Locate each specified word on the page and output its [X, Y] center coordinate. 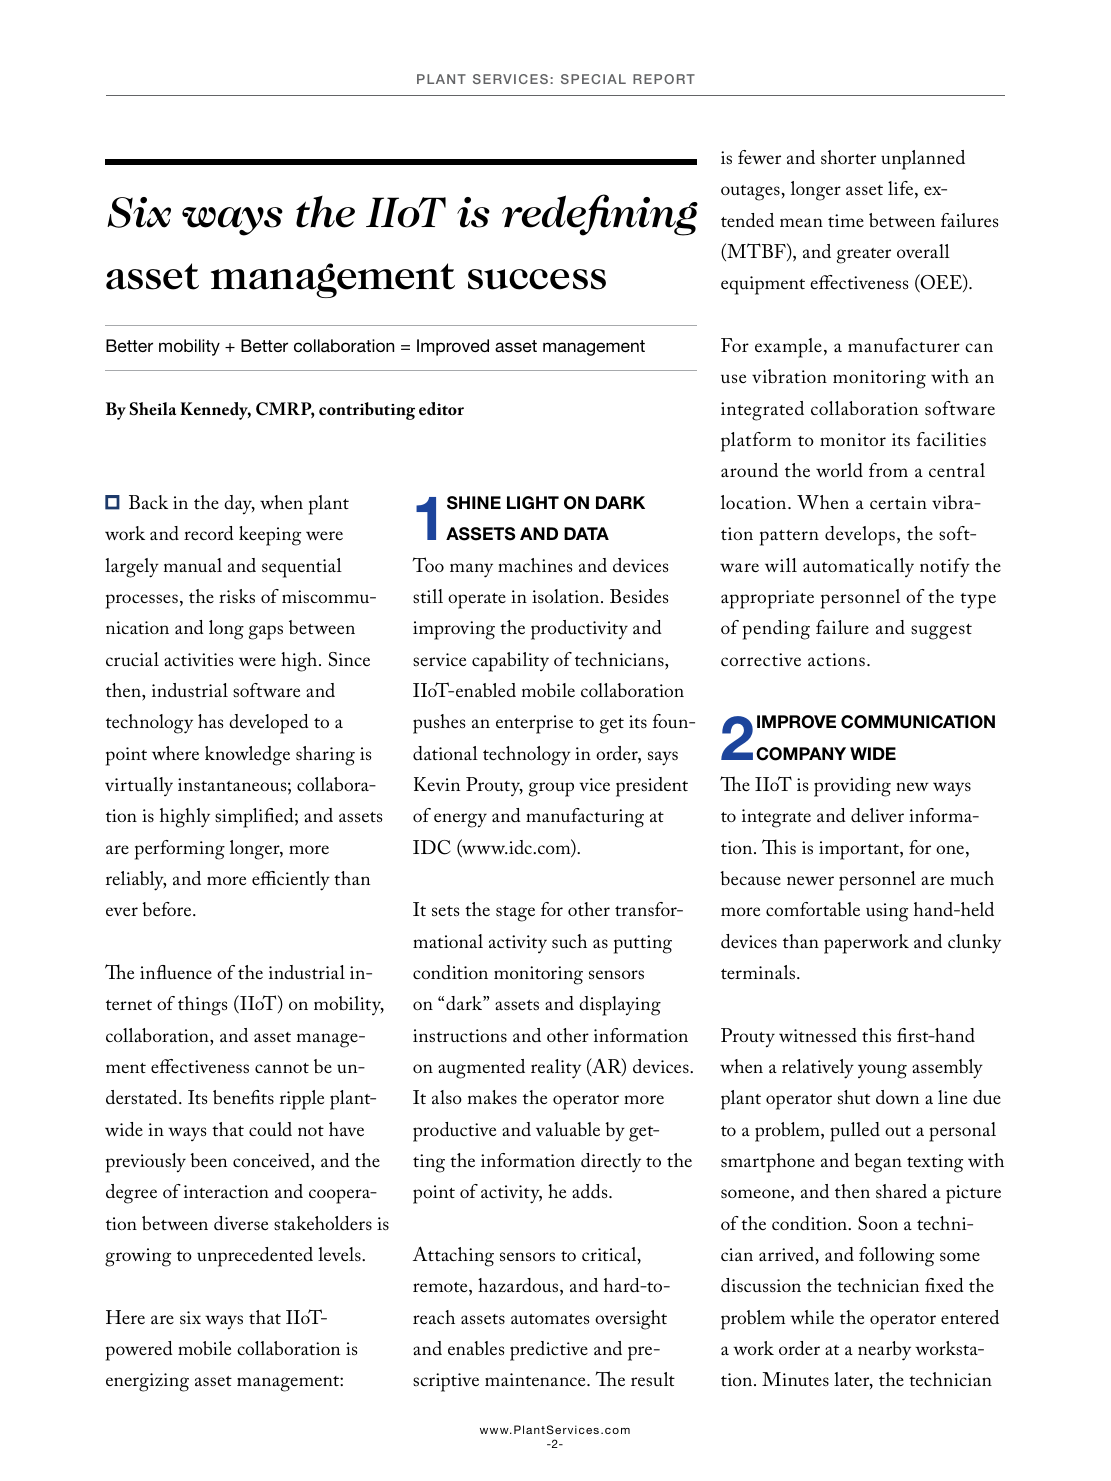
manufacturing [585, 818]
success [537, 279]
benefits [243, 1097]
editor [441, 409]
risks [237, 596]
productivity [579, 630]
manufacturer [904, 345]
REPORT [664, 79]
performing [180, 850]
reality [556, 1069]
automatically [858, 567]
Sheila [152, 409]
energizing [147, 1382]
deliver [877, 815]
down [897, 1097]
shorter [848, 157]
